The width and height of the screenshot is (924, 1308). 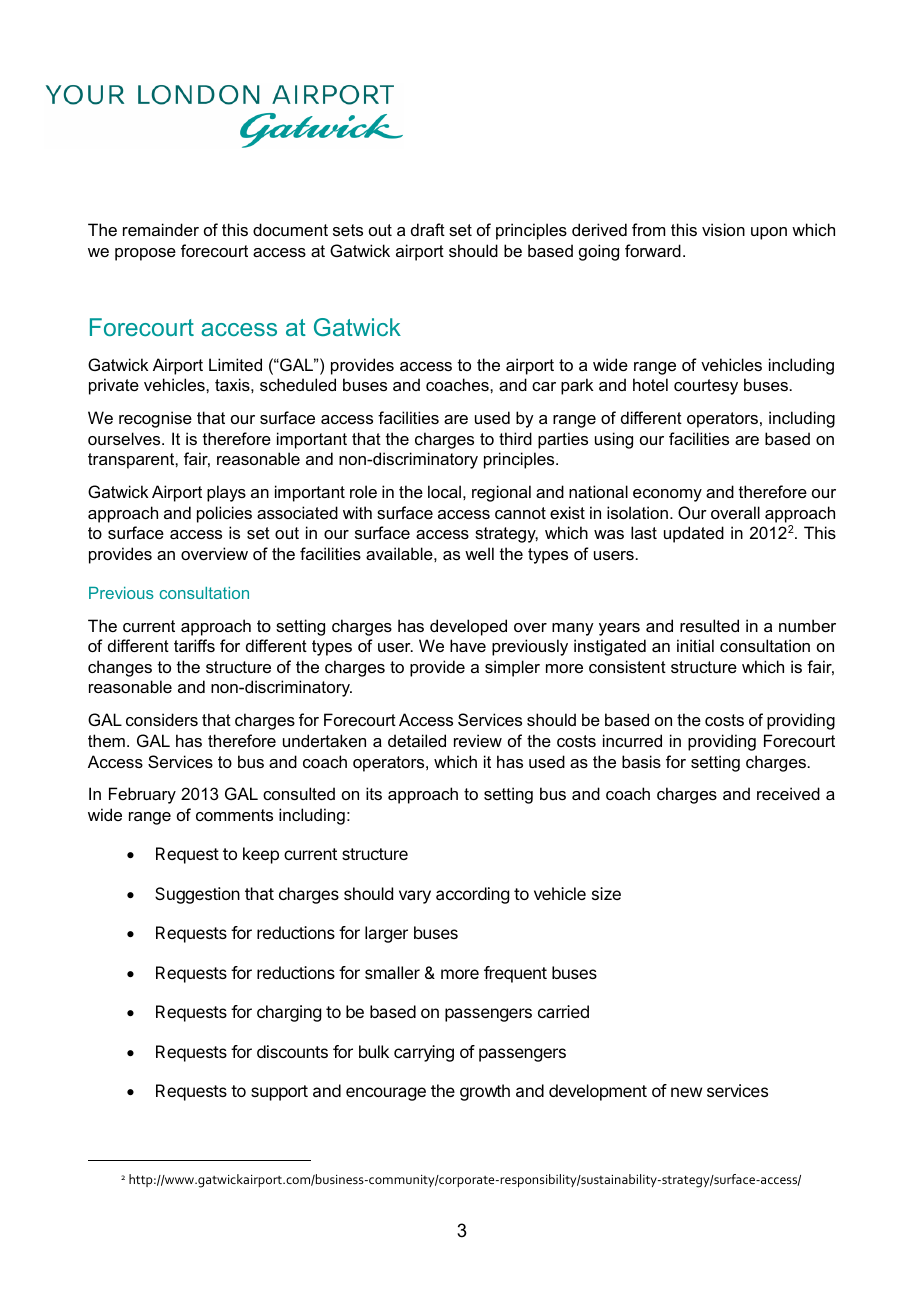 I want to click on support, so click(x=279, y=1093).
